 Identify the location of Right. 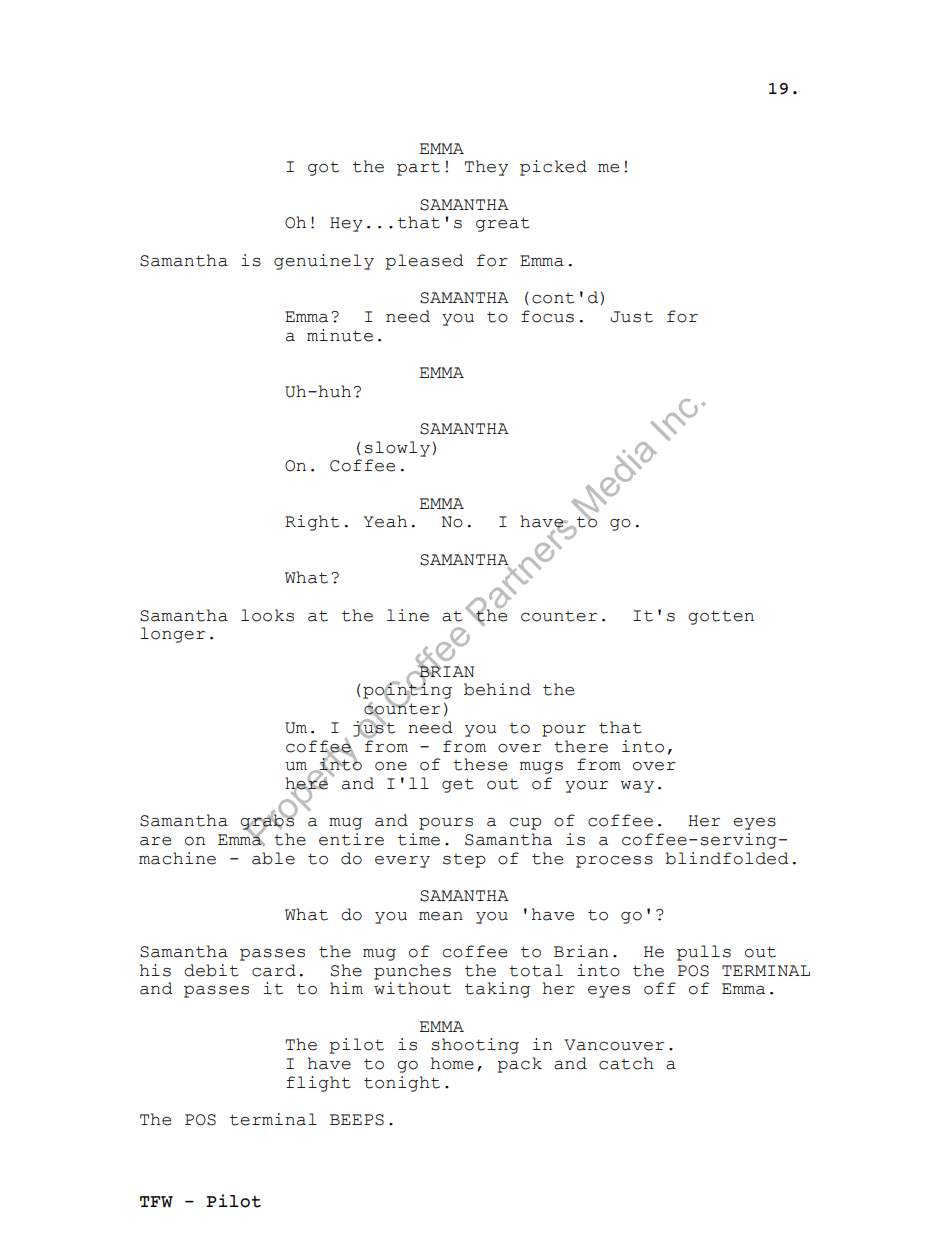
(312, 523).
